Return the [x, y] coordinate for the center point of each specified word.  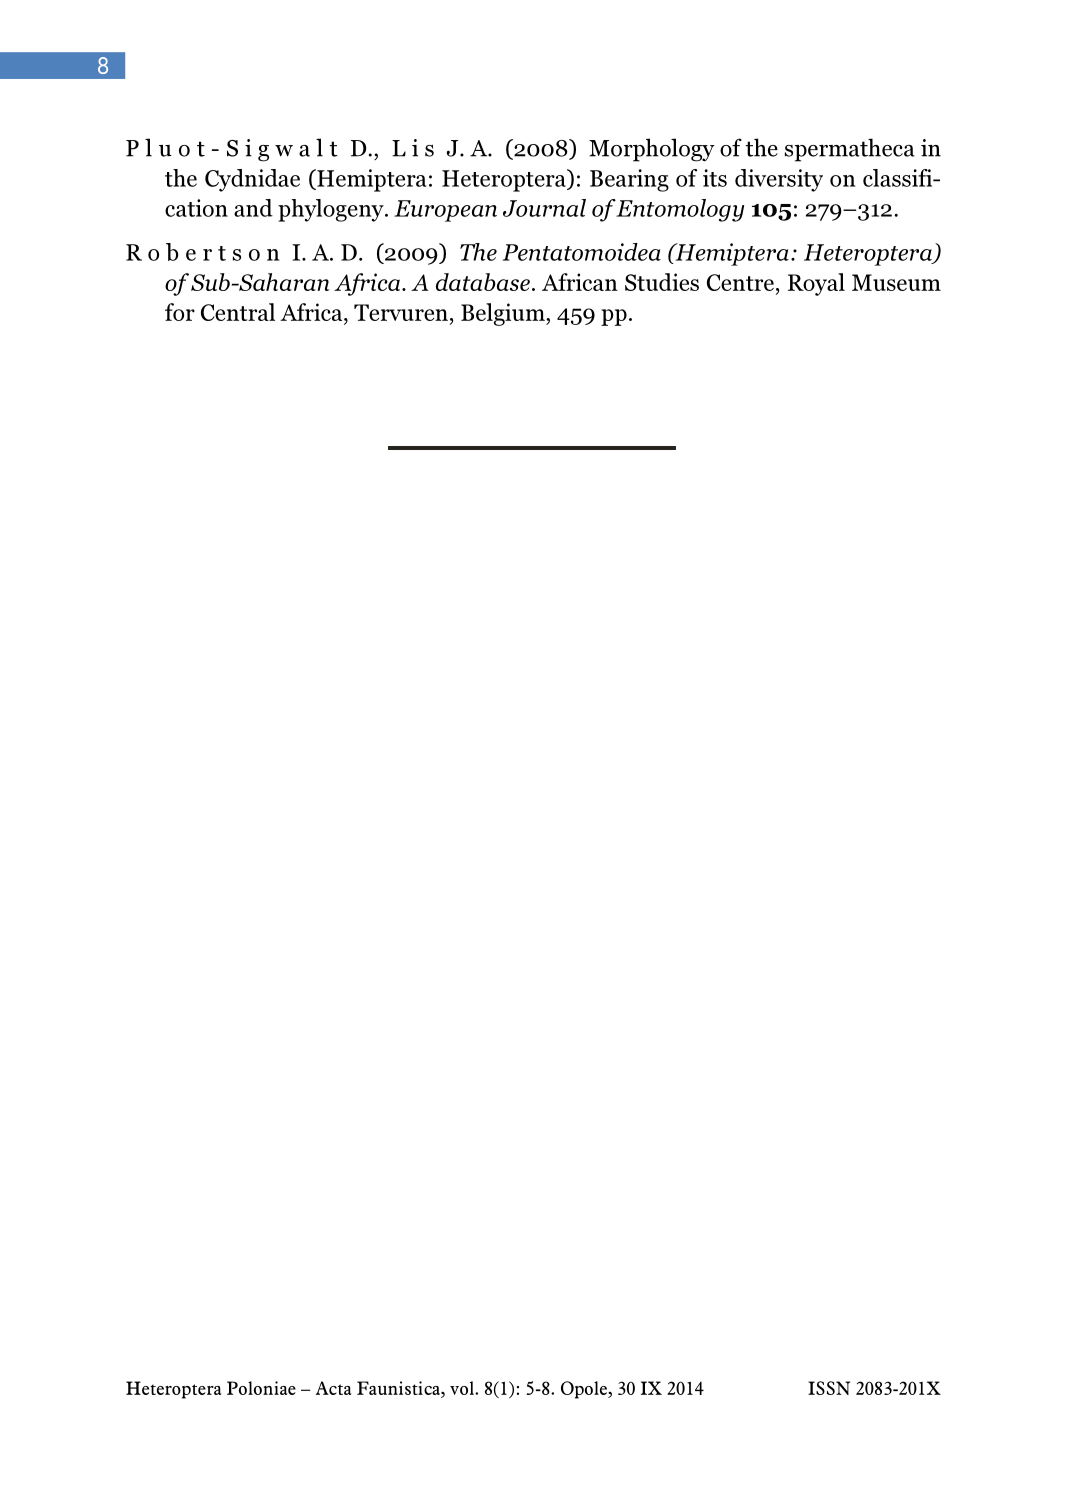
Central [238, 312]
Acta [333, 1388]
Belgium [504, 314]
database [483, 282]
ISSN [829, 1388]
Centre [740, 282]
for [180, 312]
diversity [779, 180]
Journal [544, 208]
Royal [816, 284]
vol [463, 1388]
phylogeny [332, 210]
